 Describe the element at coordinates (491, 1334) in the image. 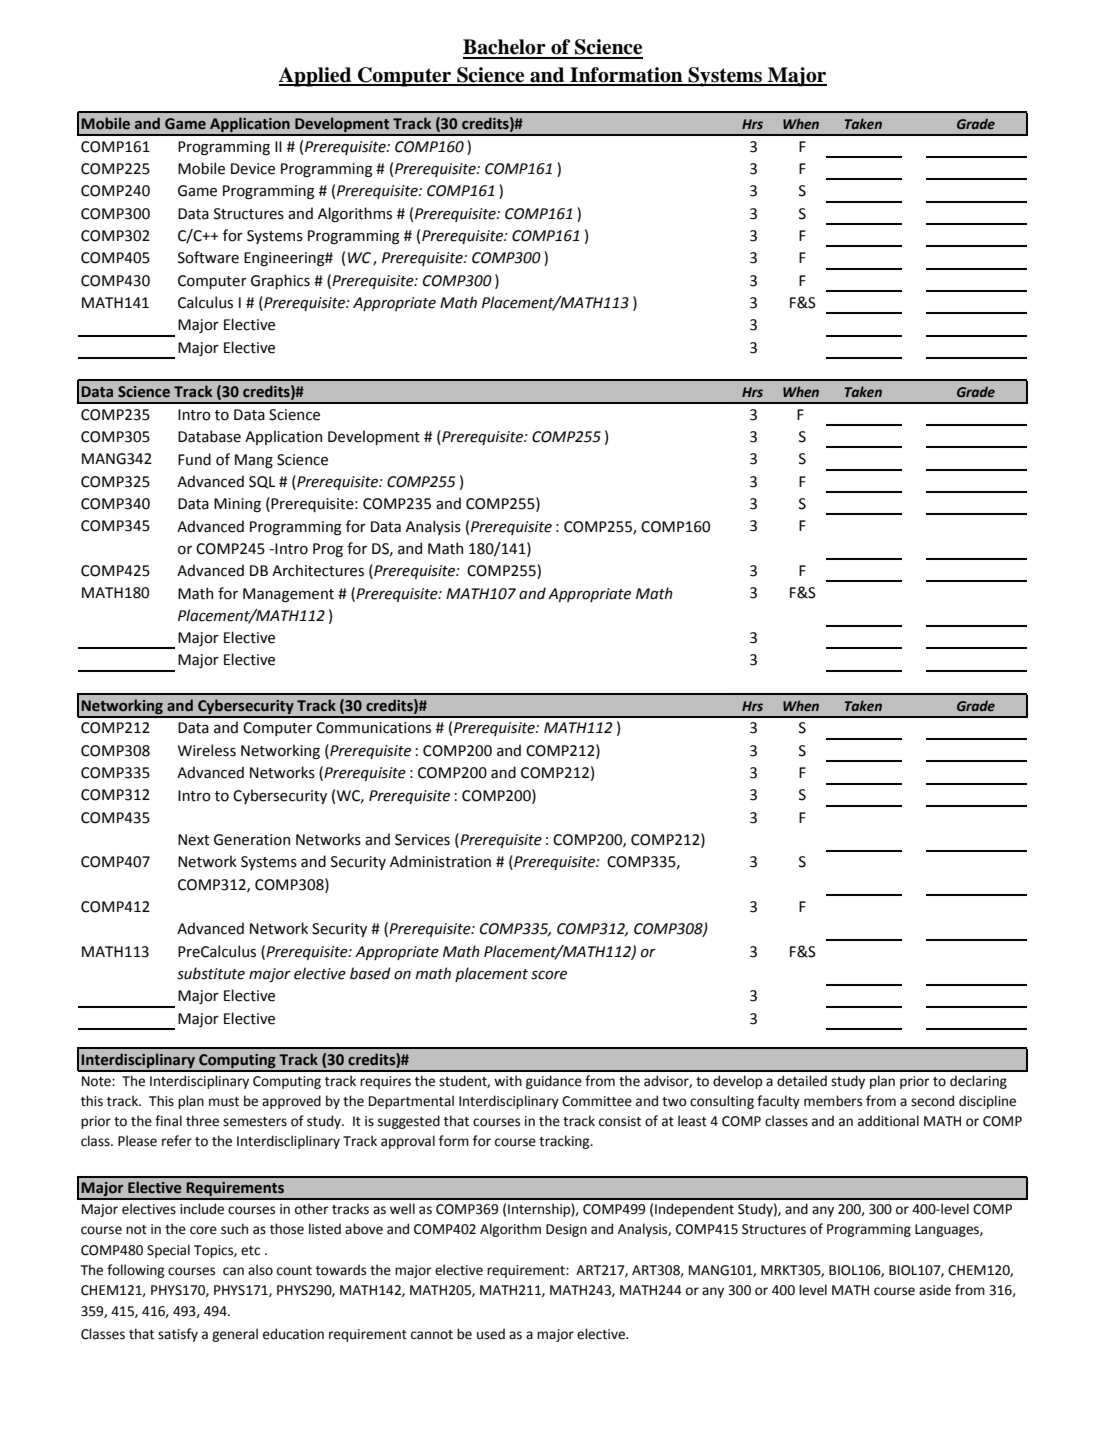

I see `used` at that location.
